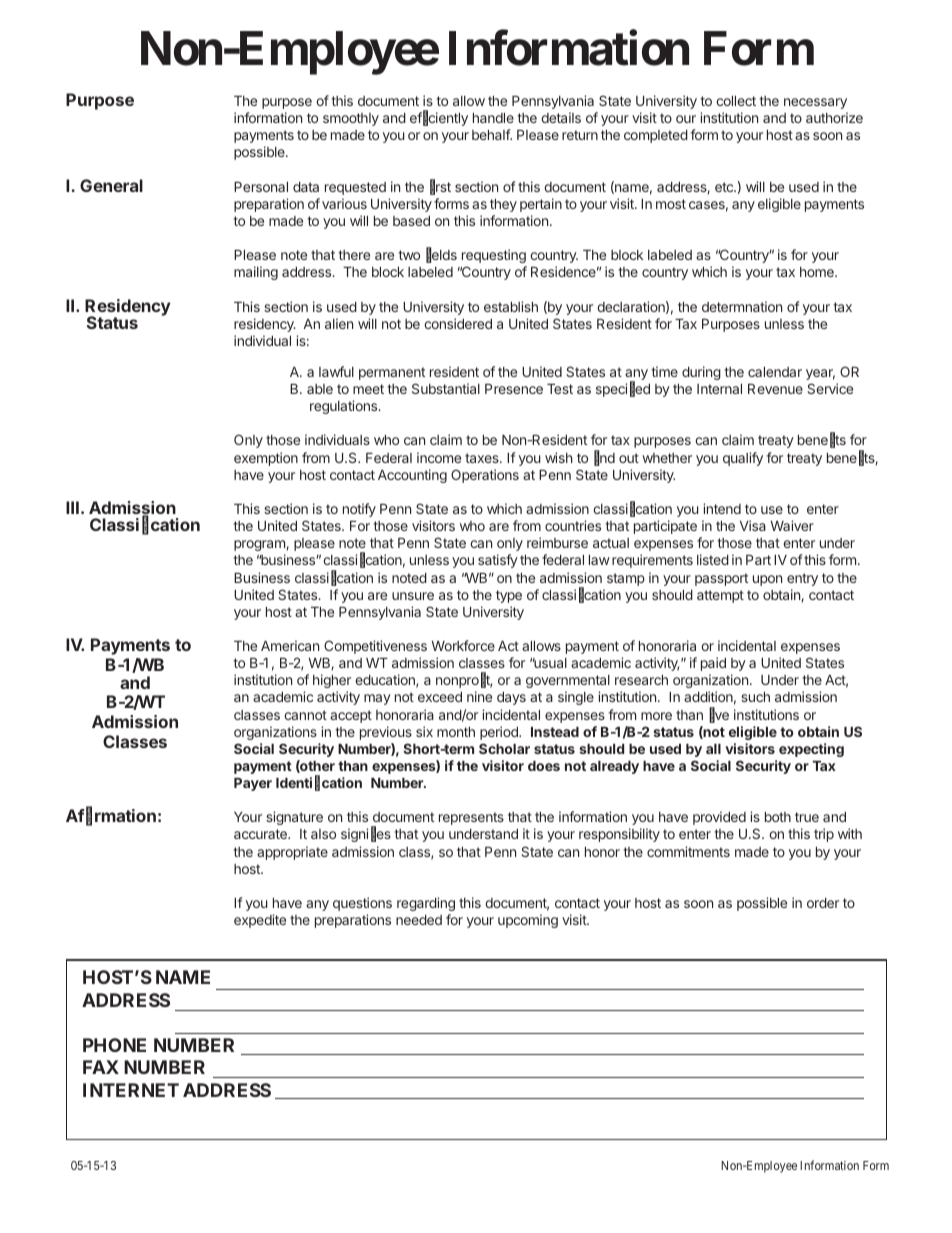  I want to click on behalf, so click(492, 134).
